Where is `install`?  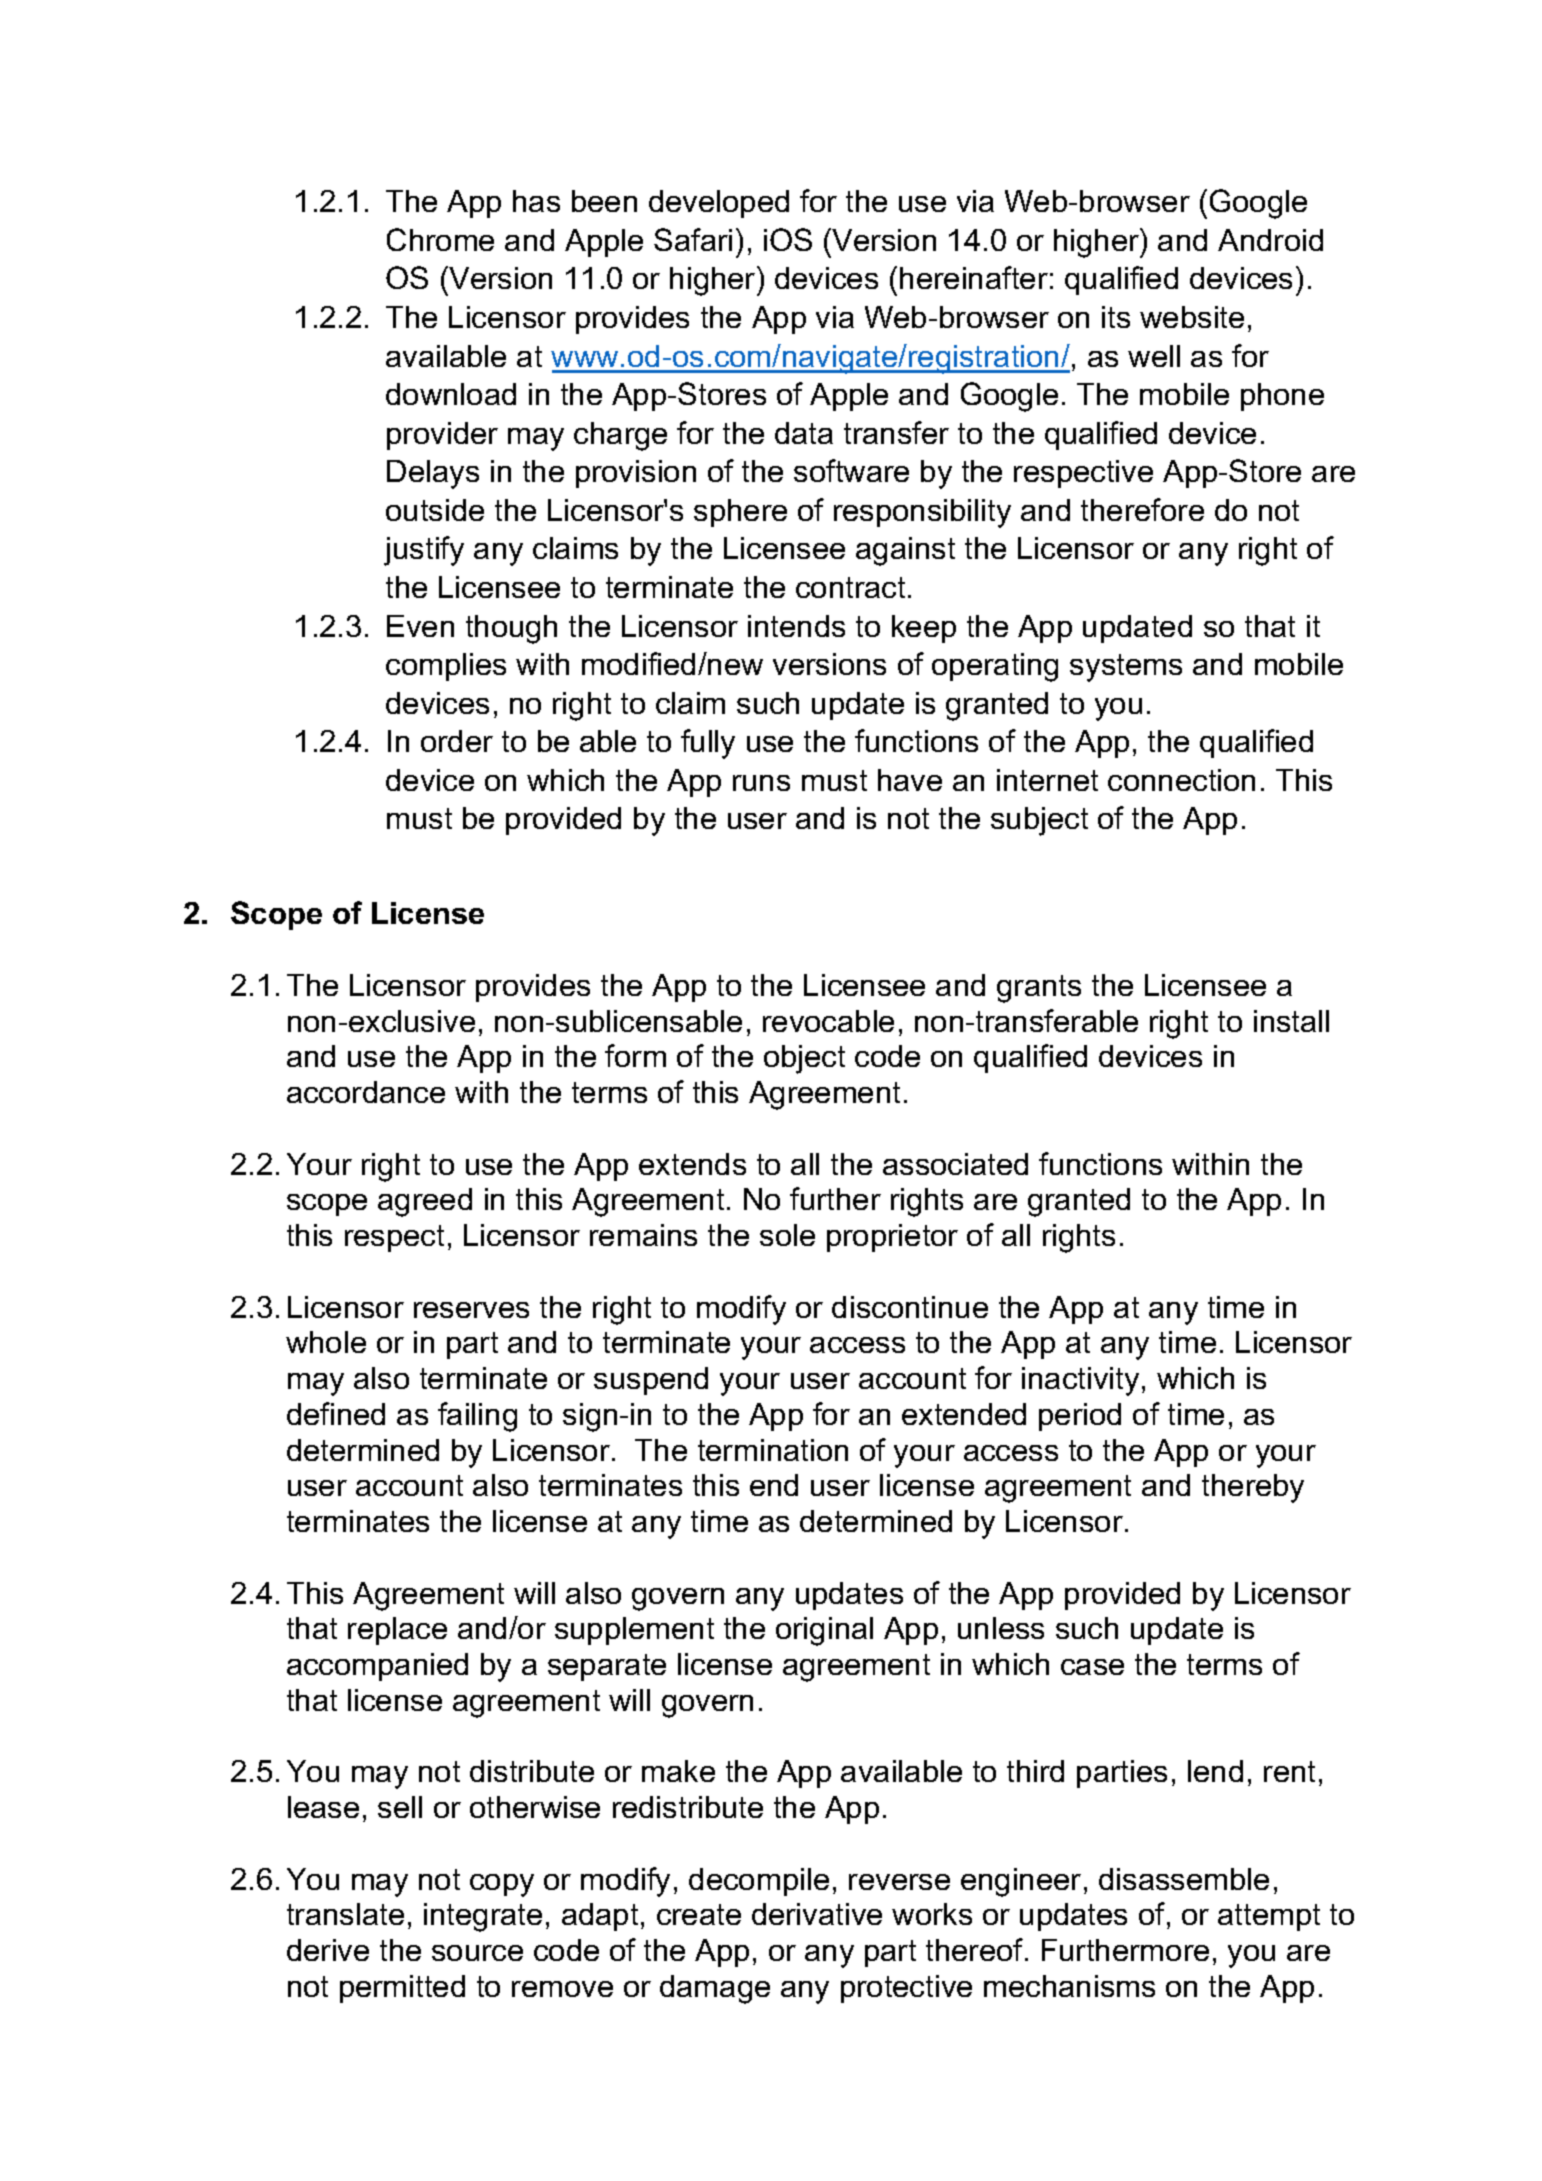
install is located at coordinates (1291, 1021).
